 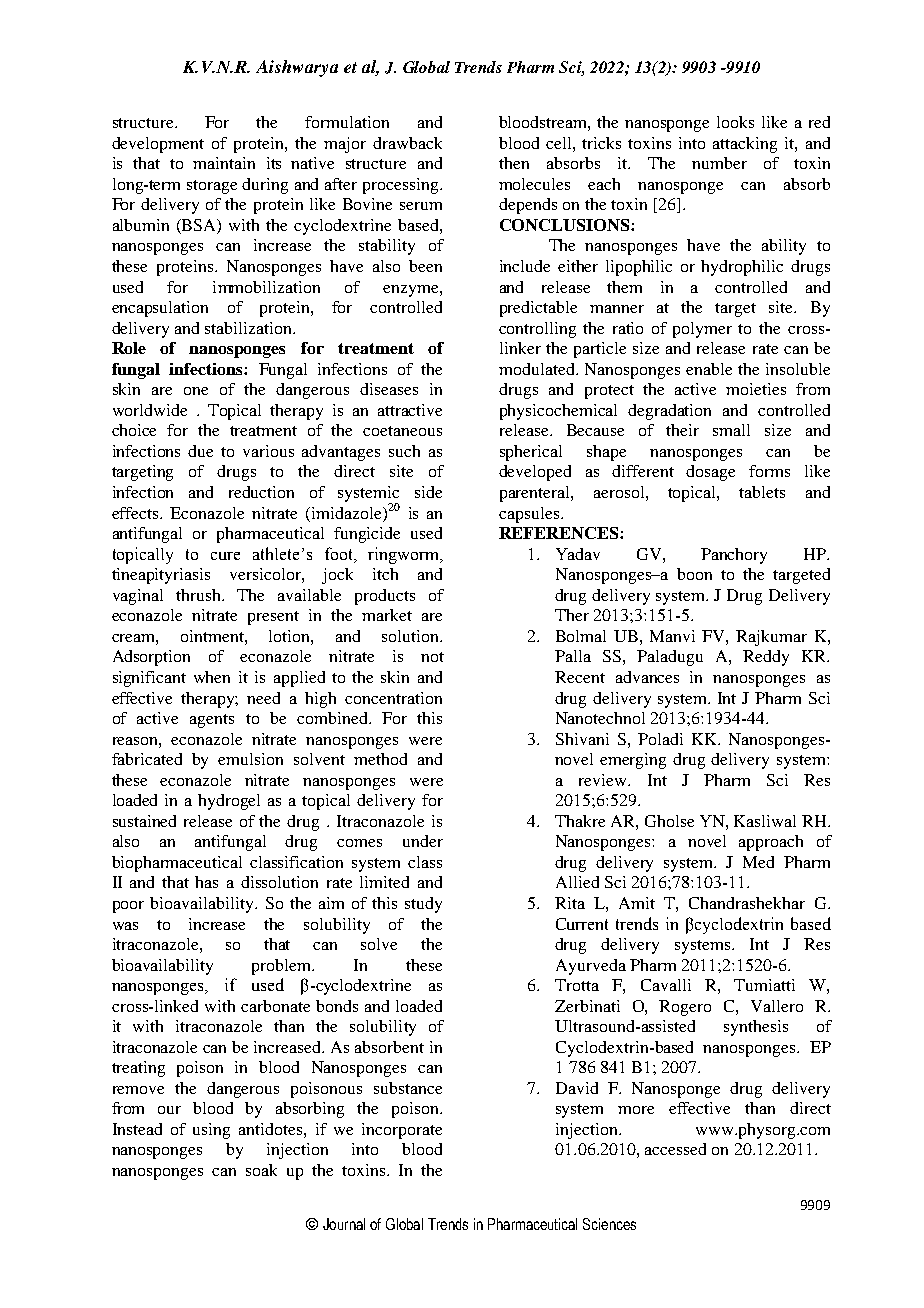 What do you see at coordinates (344, 1224) in the image?
I see `Journal` at bounding box center [344, 1224].
